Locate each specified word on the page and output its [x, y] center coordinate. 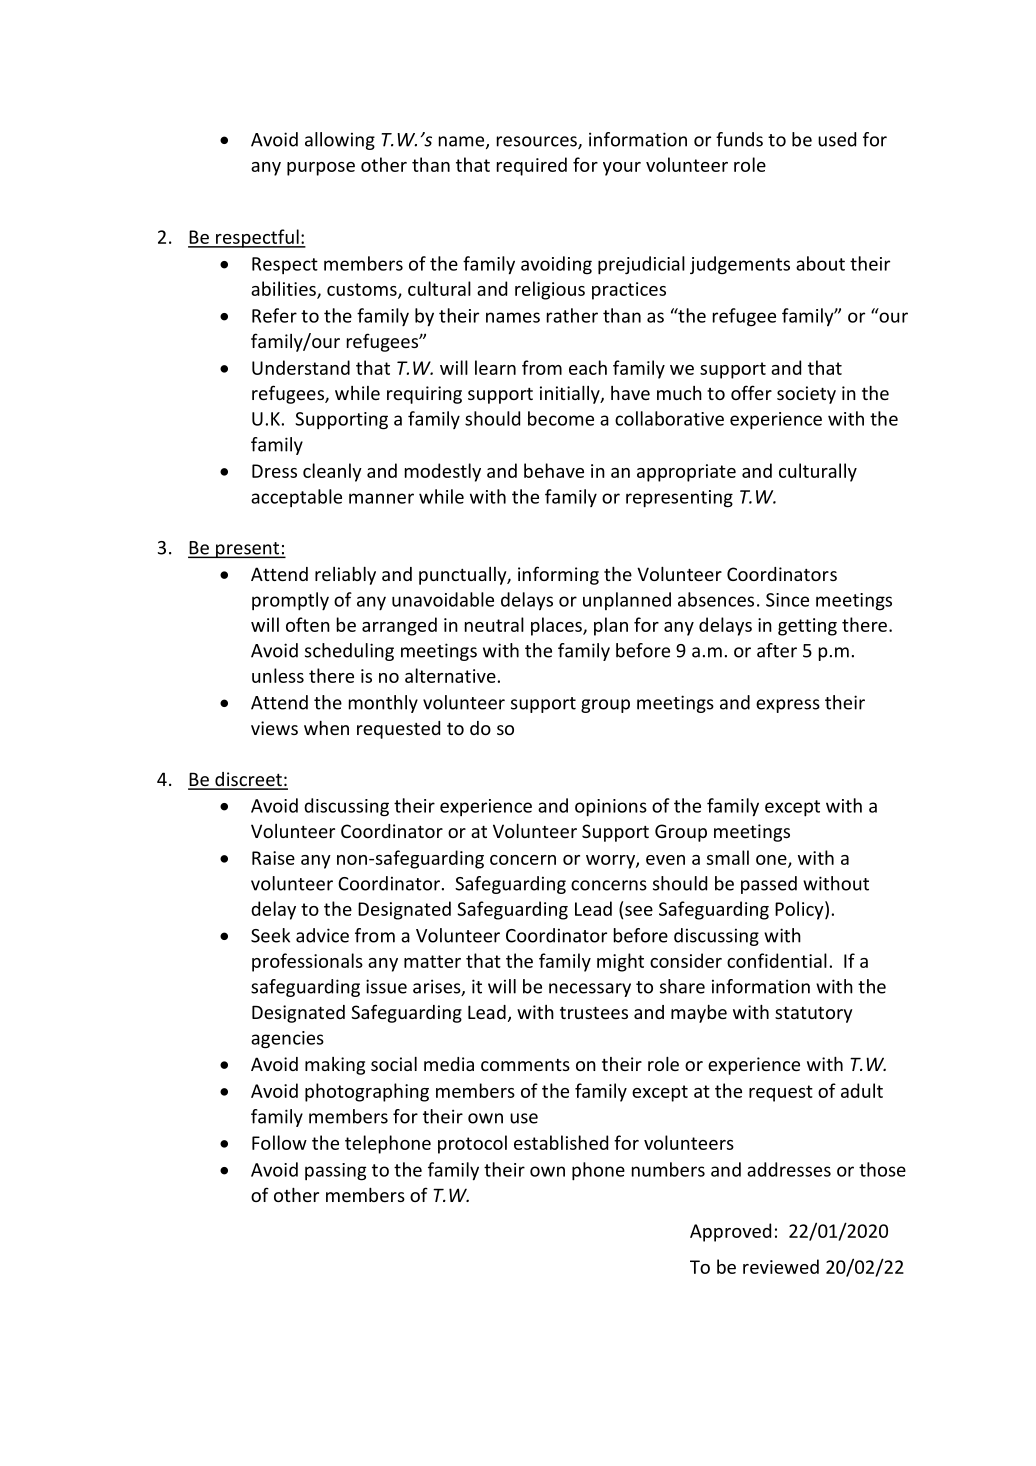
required [532, 166]
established [561, 1142]
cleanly [332, 472]
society [806, 395]
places [557, 626]
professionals [307, 962]
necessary [590, 990]
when [326, 728]
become [561, 418]
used [837, 139]
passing [335, 1172]
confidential [777, 960]
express [788, 706]
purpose [321, 169]
